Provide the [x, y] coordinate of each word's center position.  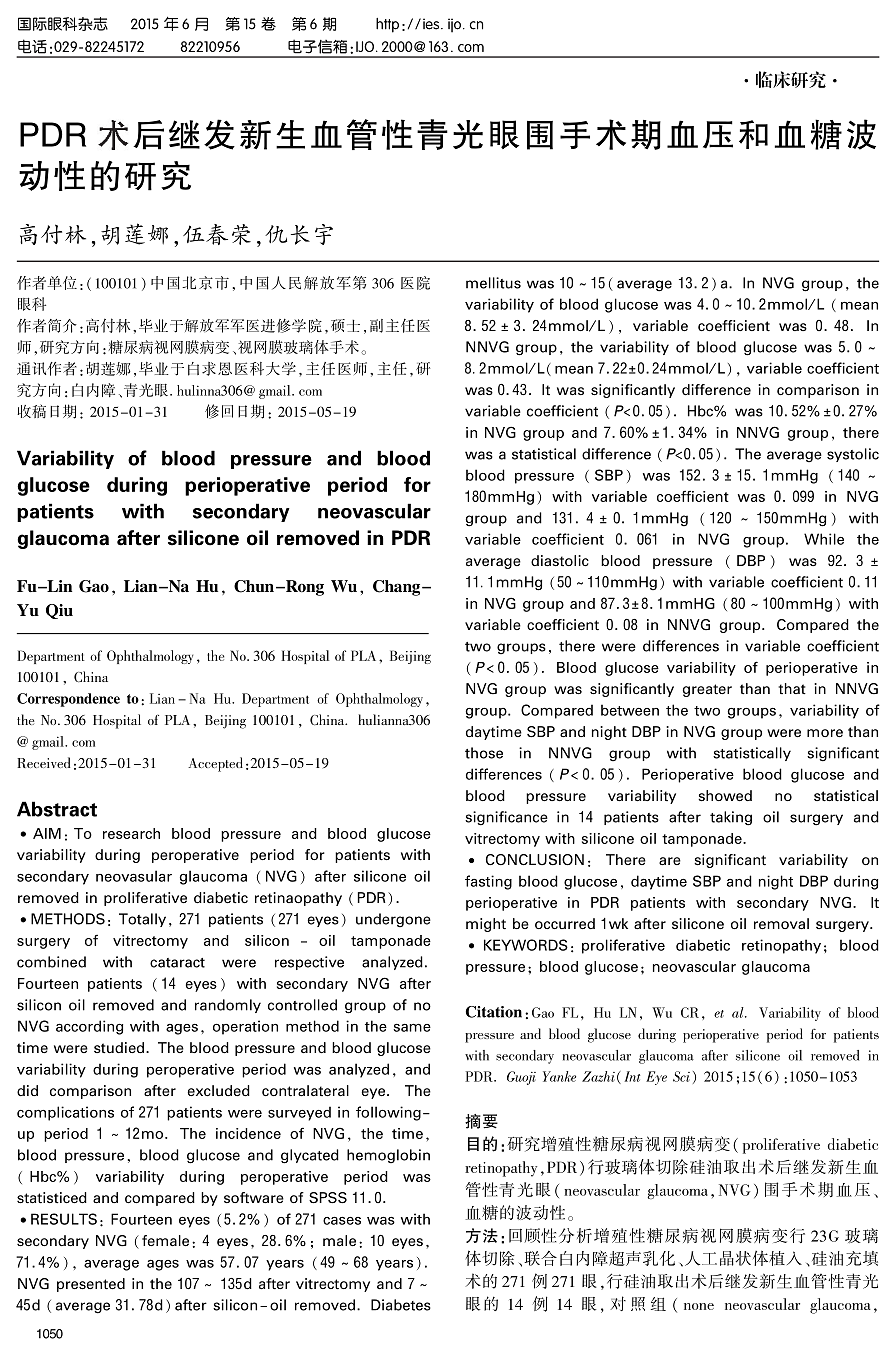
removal [781, 923]
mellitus [493, 283]
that [792, 688]
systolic [853, 455]
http [387, 25]
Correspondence [68, 700]
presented [91, 1285]
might [486, 925]
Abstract [57, 809]
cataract [177, 963]
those [484, 753]
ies [432, 24]
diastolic [560, 560]
